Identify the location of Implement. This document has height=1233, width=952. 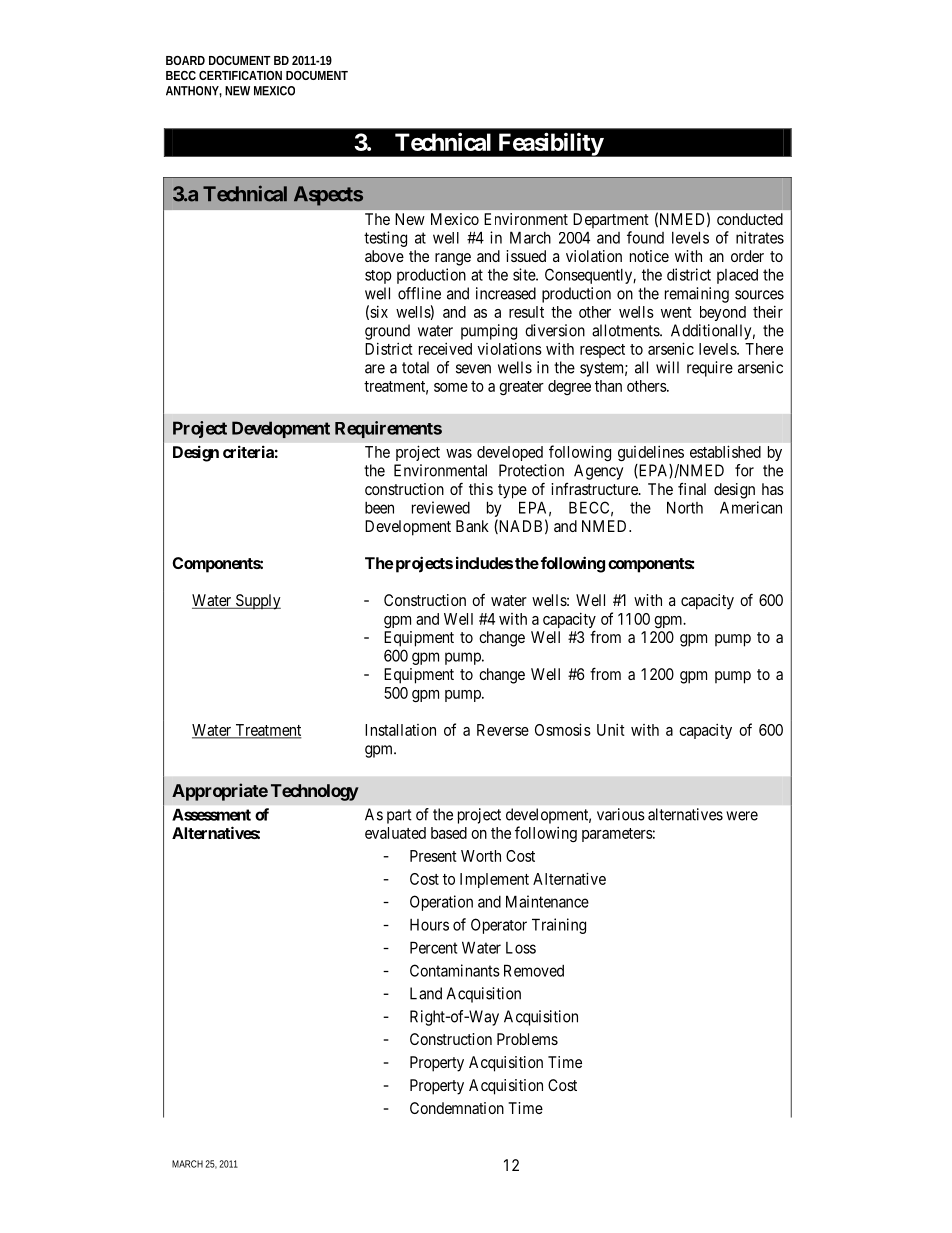
(494, 880).
